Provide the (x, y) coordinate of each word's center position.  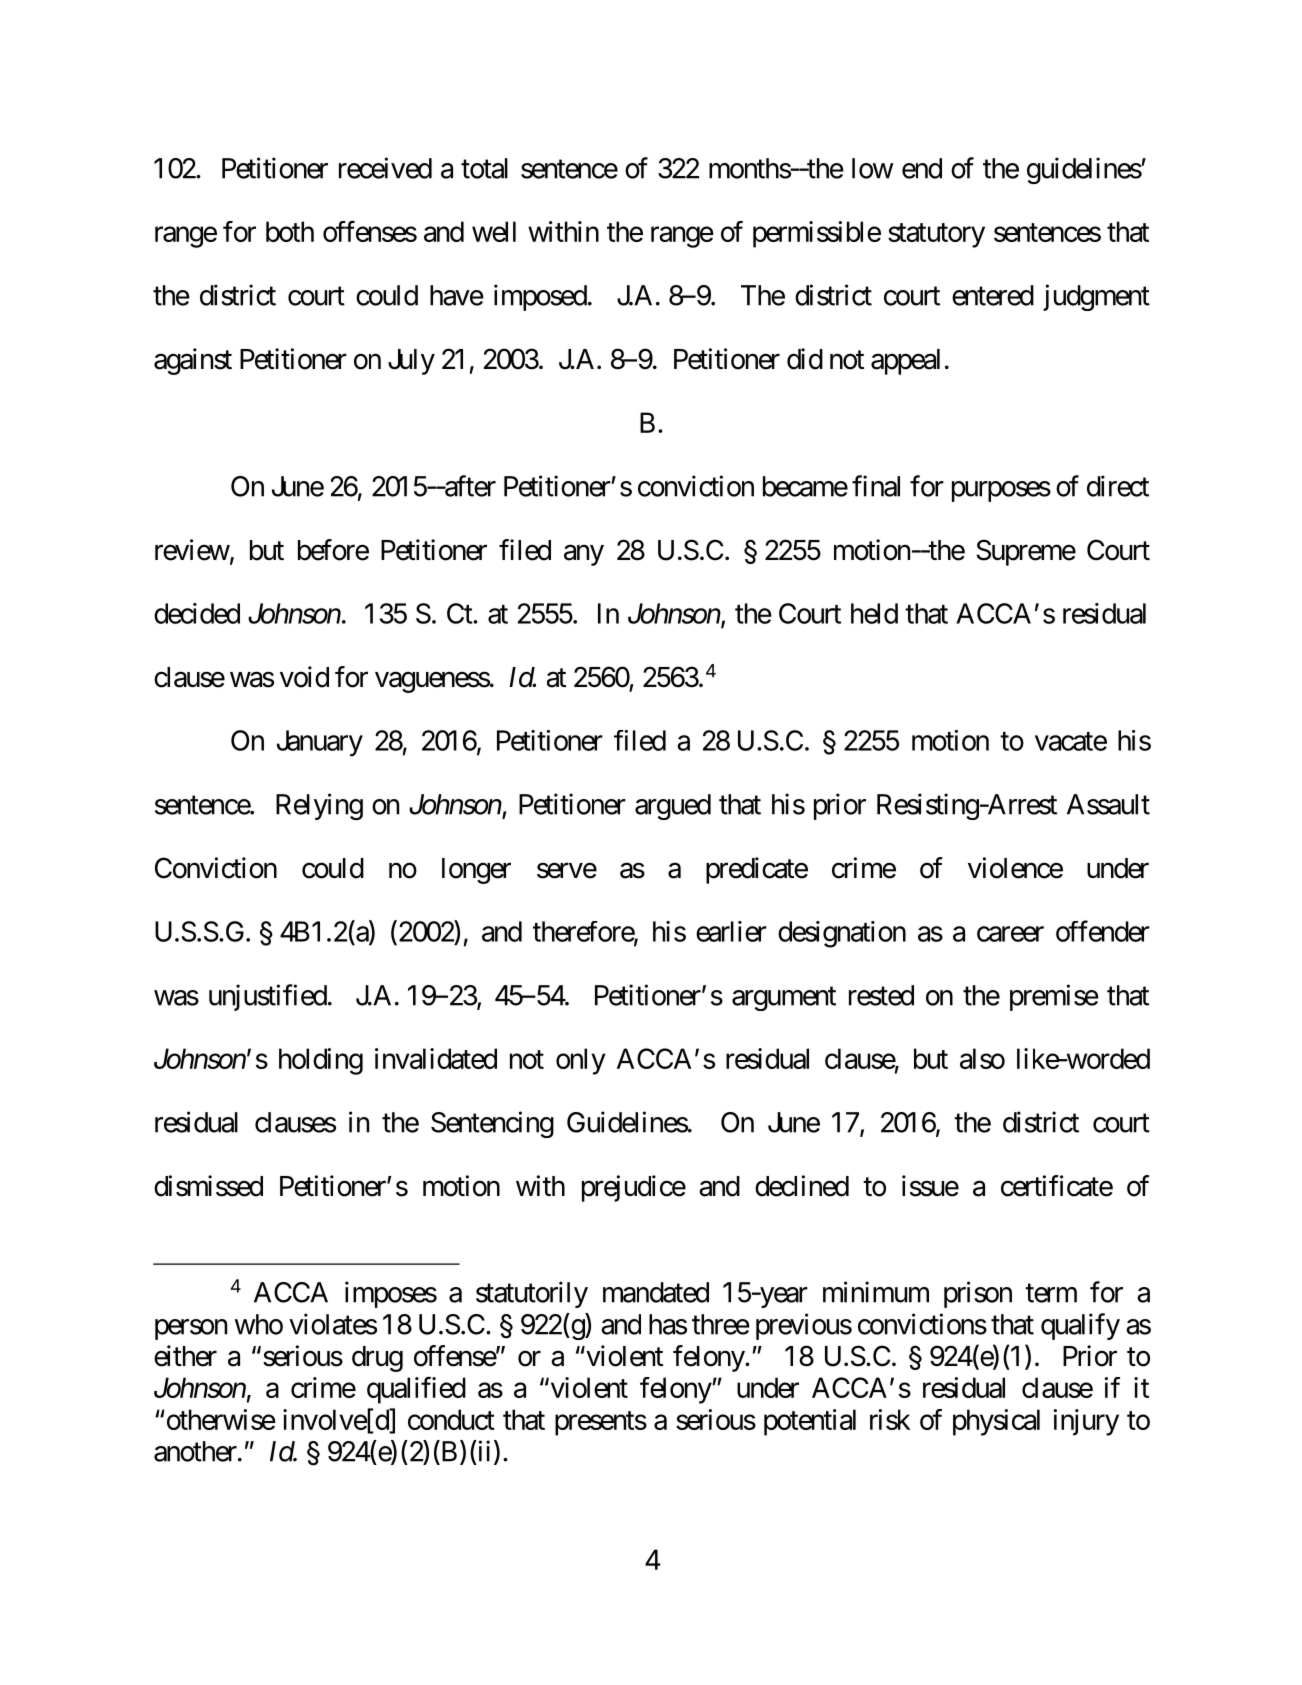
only (581, 1061)
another (195, 1451)
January (320, 743)
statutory (936, 235)
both (290, 231)
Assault (1108, 804)
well (494, 231)
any (584, 555)
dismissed (208, 1186)
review (192, 550)
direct (1118, 486)
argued (673, 807)
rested (881, 995)
